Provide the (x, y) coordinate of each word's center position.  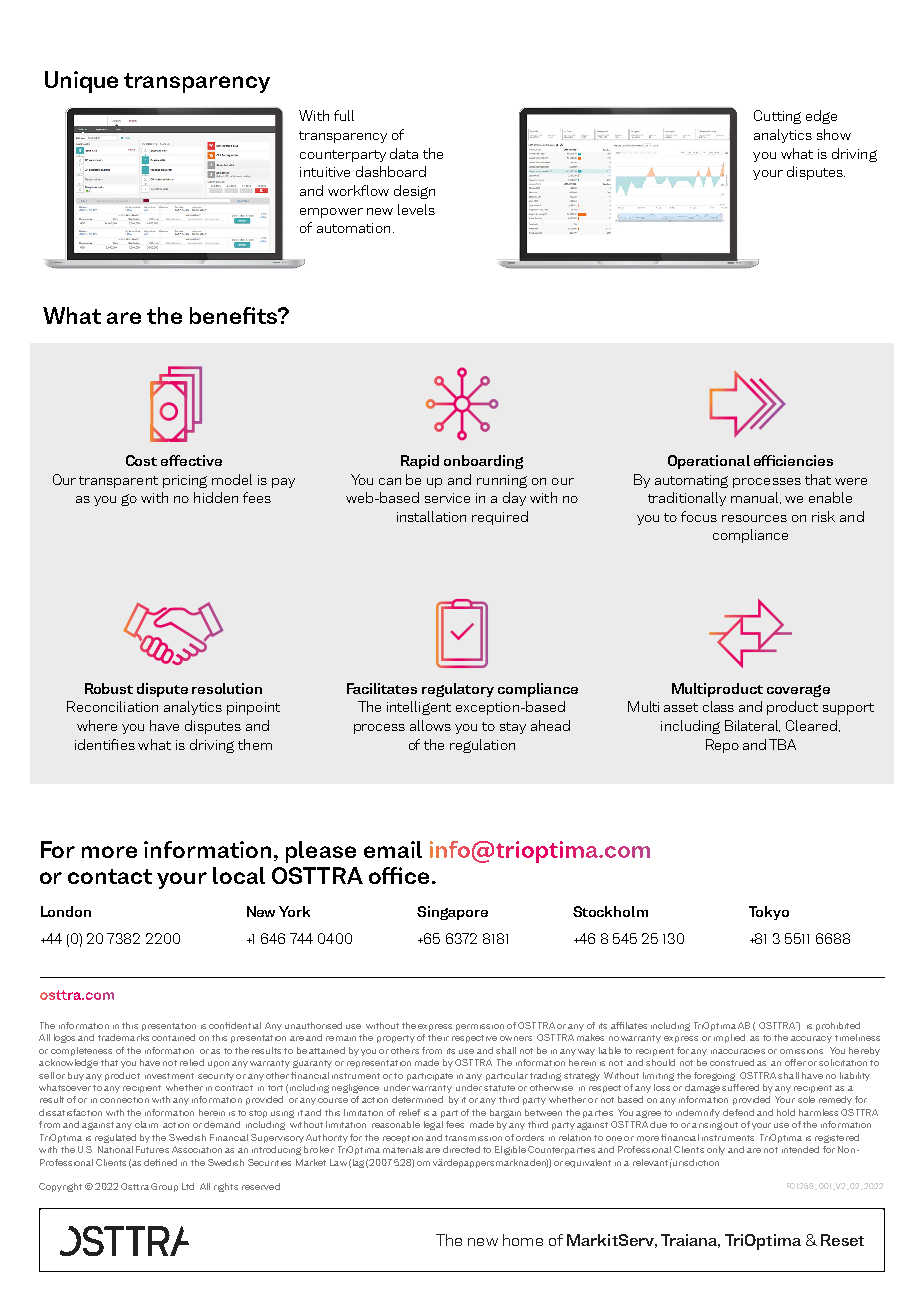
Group (164, 1187)
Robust (109, 688)
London (66, 911)
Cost (141, 460)
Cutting (777, 117)
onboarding (483, 462)
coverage (798, 691)
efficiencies (793, 460)
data (404, 153)
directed (461, 1149)
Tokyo (769, 913)
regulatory (458, 690)
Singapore (452, 913)
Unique (81, 82)
